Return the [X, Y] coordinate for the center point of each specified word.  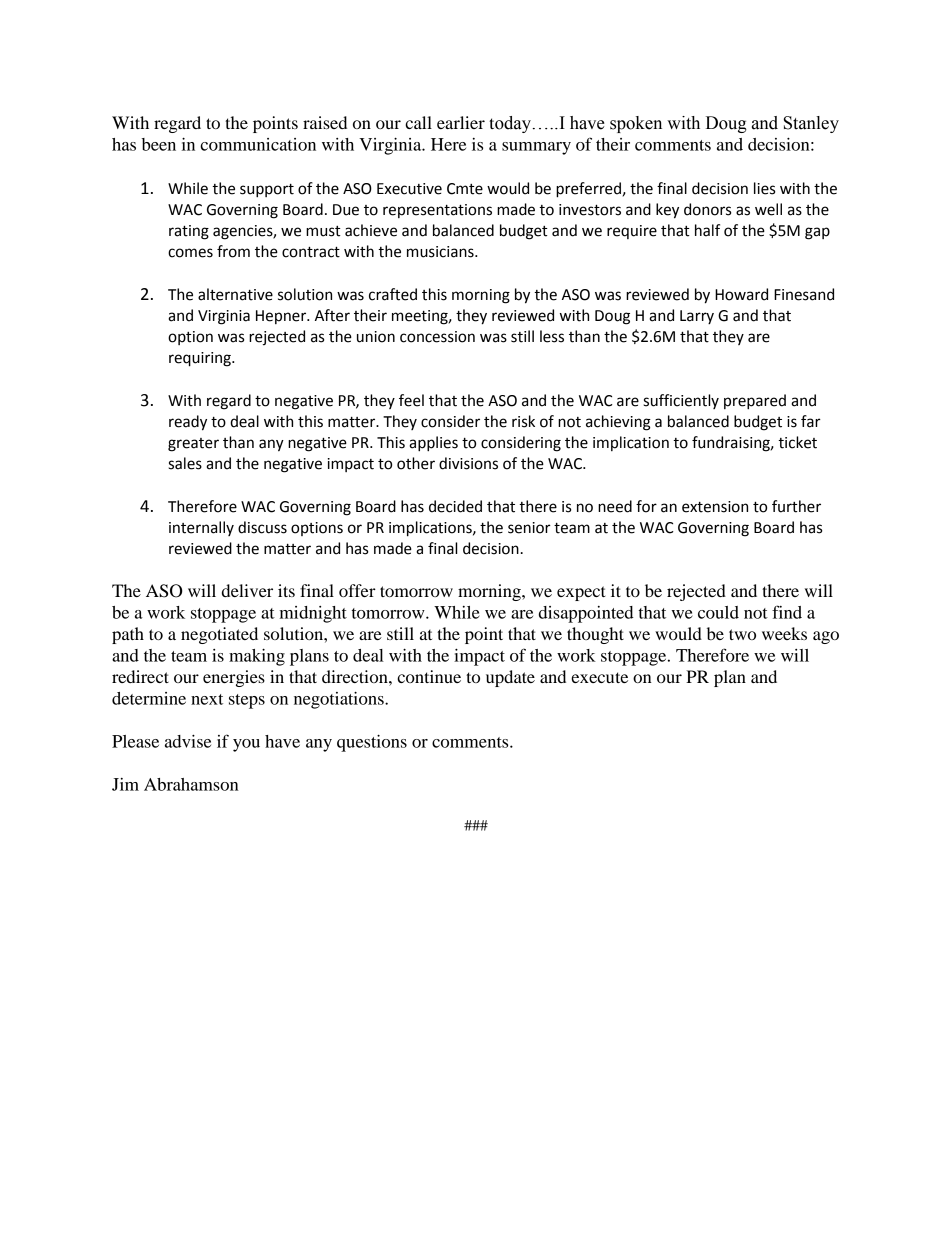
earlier [461, 122]
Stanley [811, 124]
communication [258, 144]
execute [599, 677]
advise [188, 741]
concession [437, 337]
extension [715, 507]
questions [372, 743]
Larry [697, 317]
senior [529, 528]
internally [201, 528]
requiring [201, 359]
